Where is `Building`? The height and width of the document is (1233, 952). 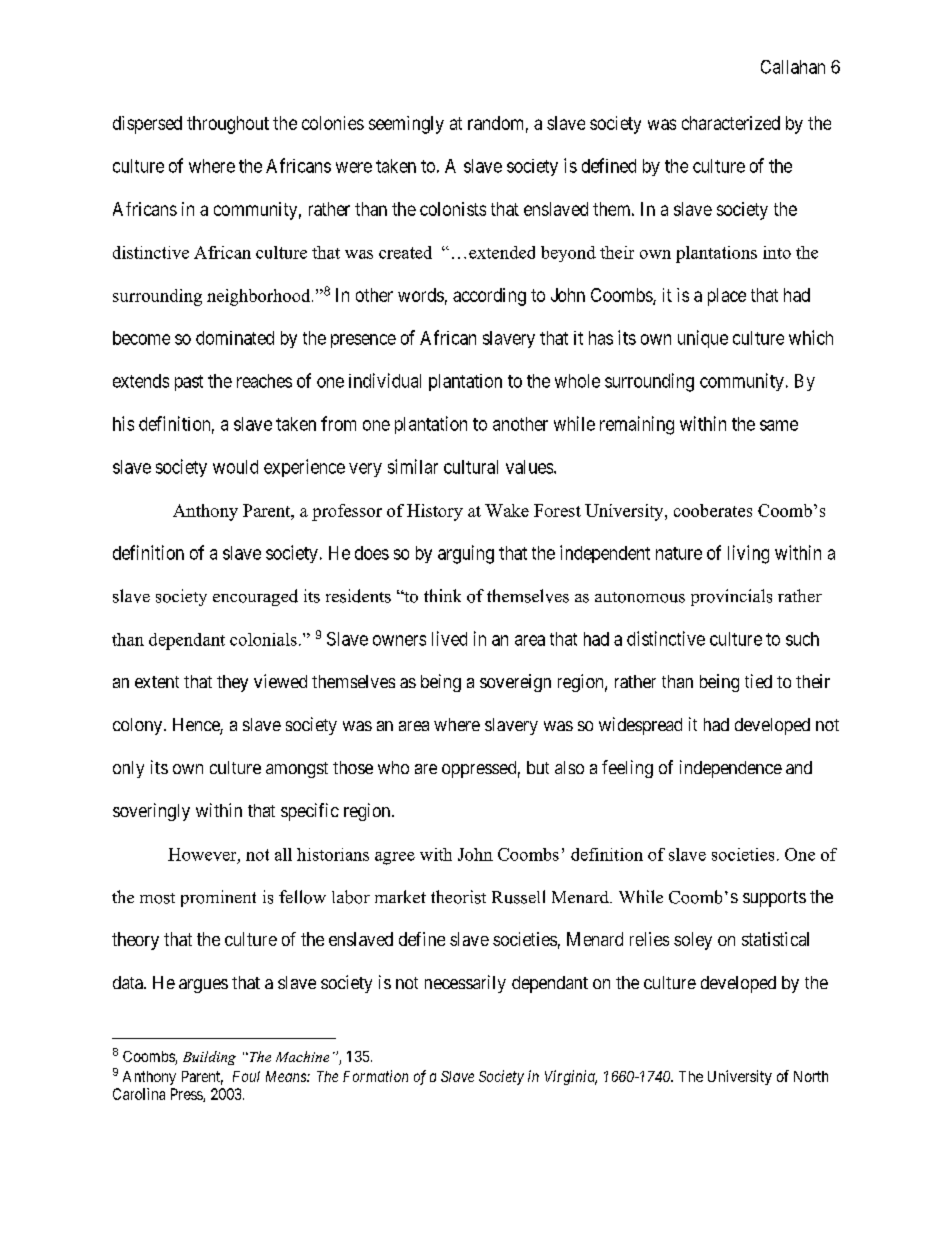
Building is located at coordinates (209, 1058).
